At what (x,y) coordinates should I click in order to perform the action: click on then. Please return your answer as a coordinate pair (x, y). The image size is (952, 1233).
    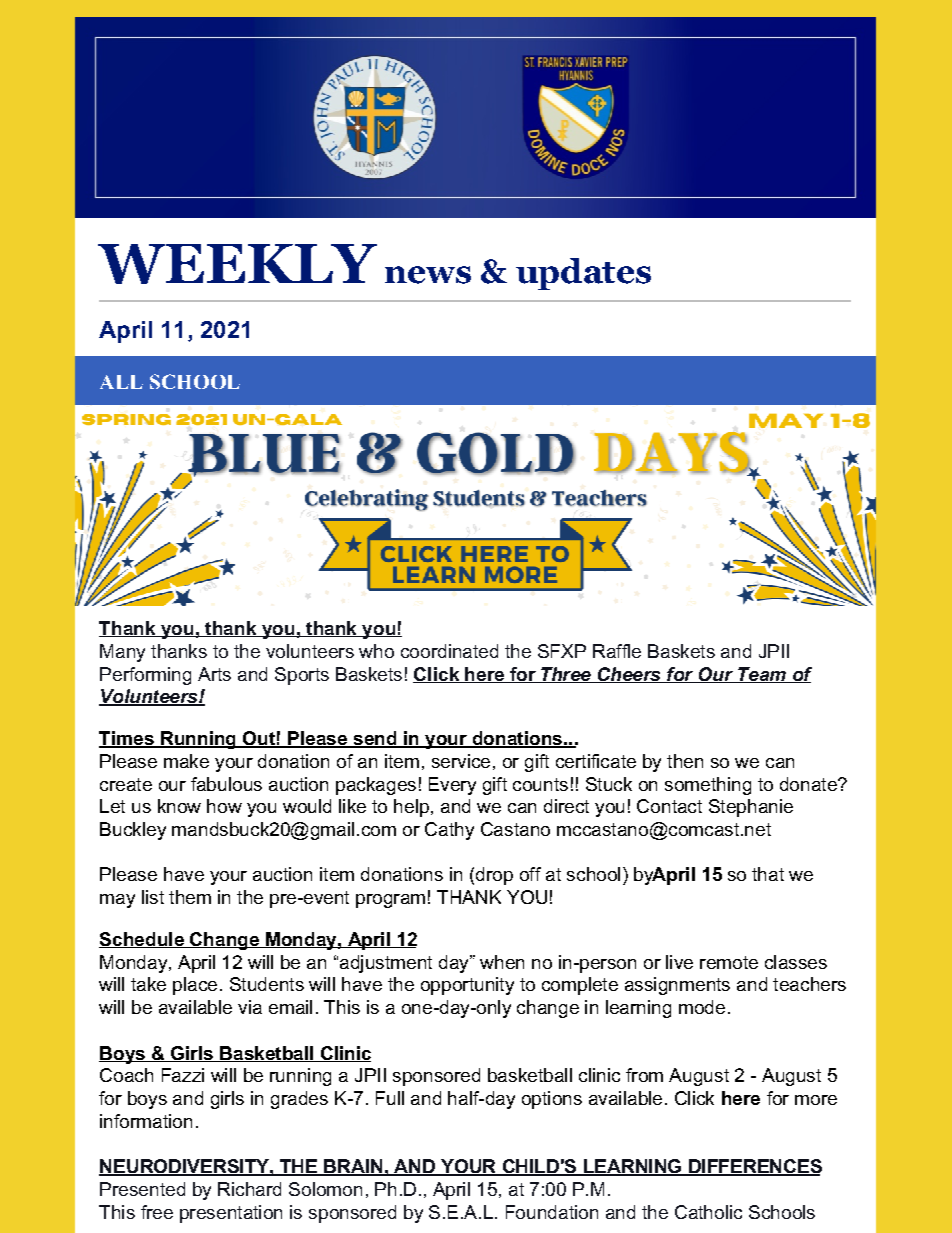
    Looking at the image, I should click on (685, 761).
